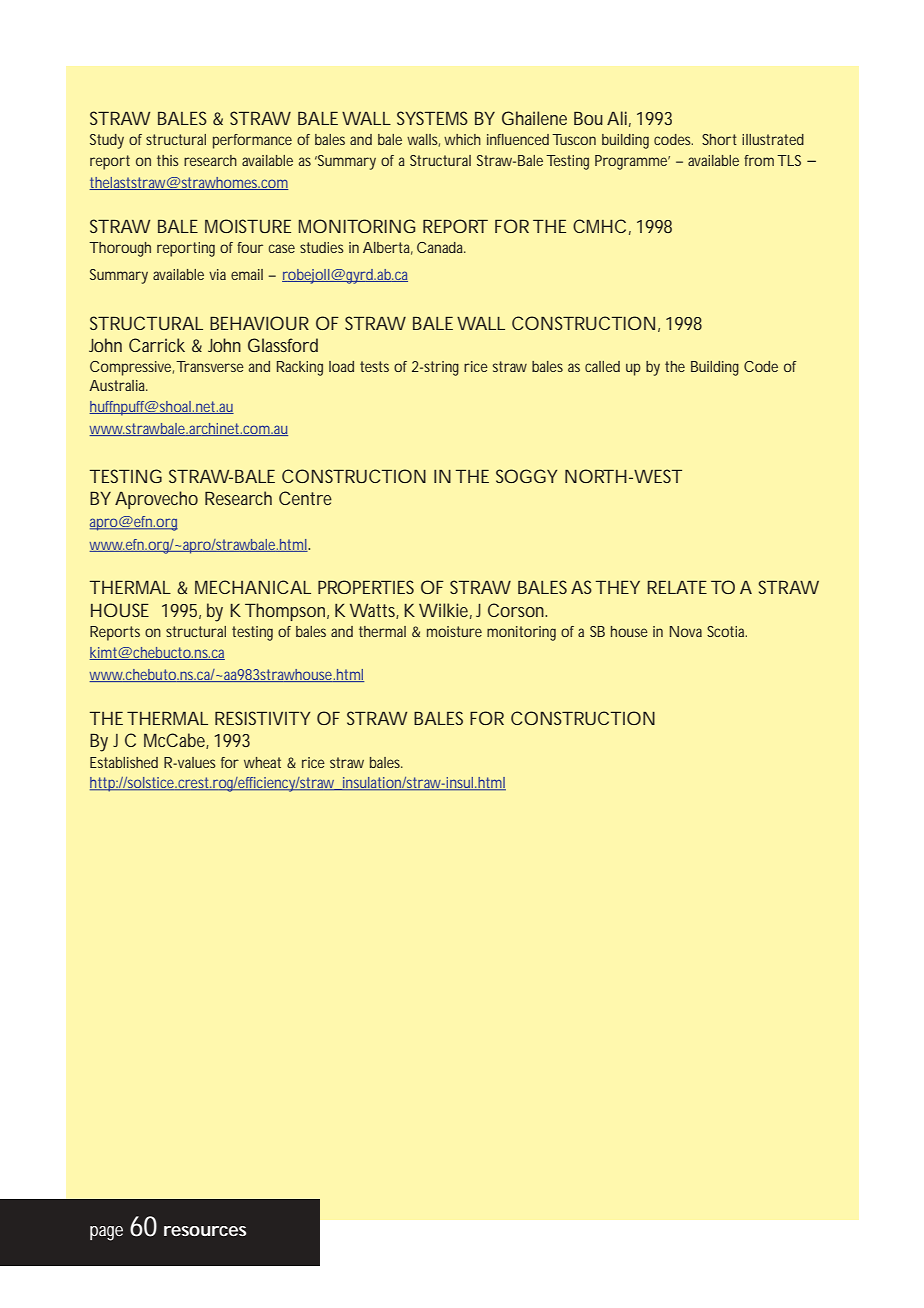 This screenshot has height=1308, width=924. I want to click on which, so click(462, 139).
